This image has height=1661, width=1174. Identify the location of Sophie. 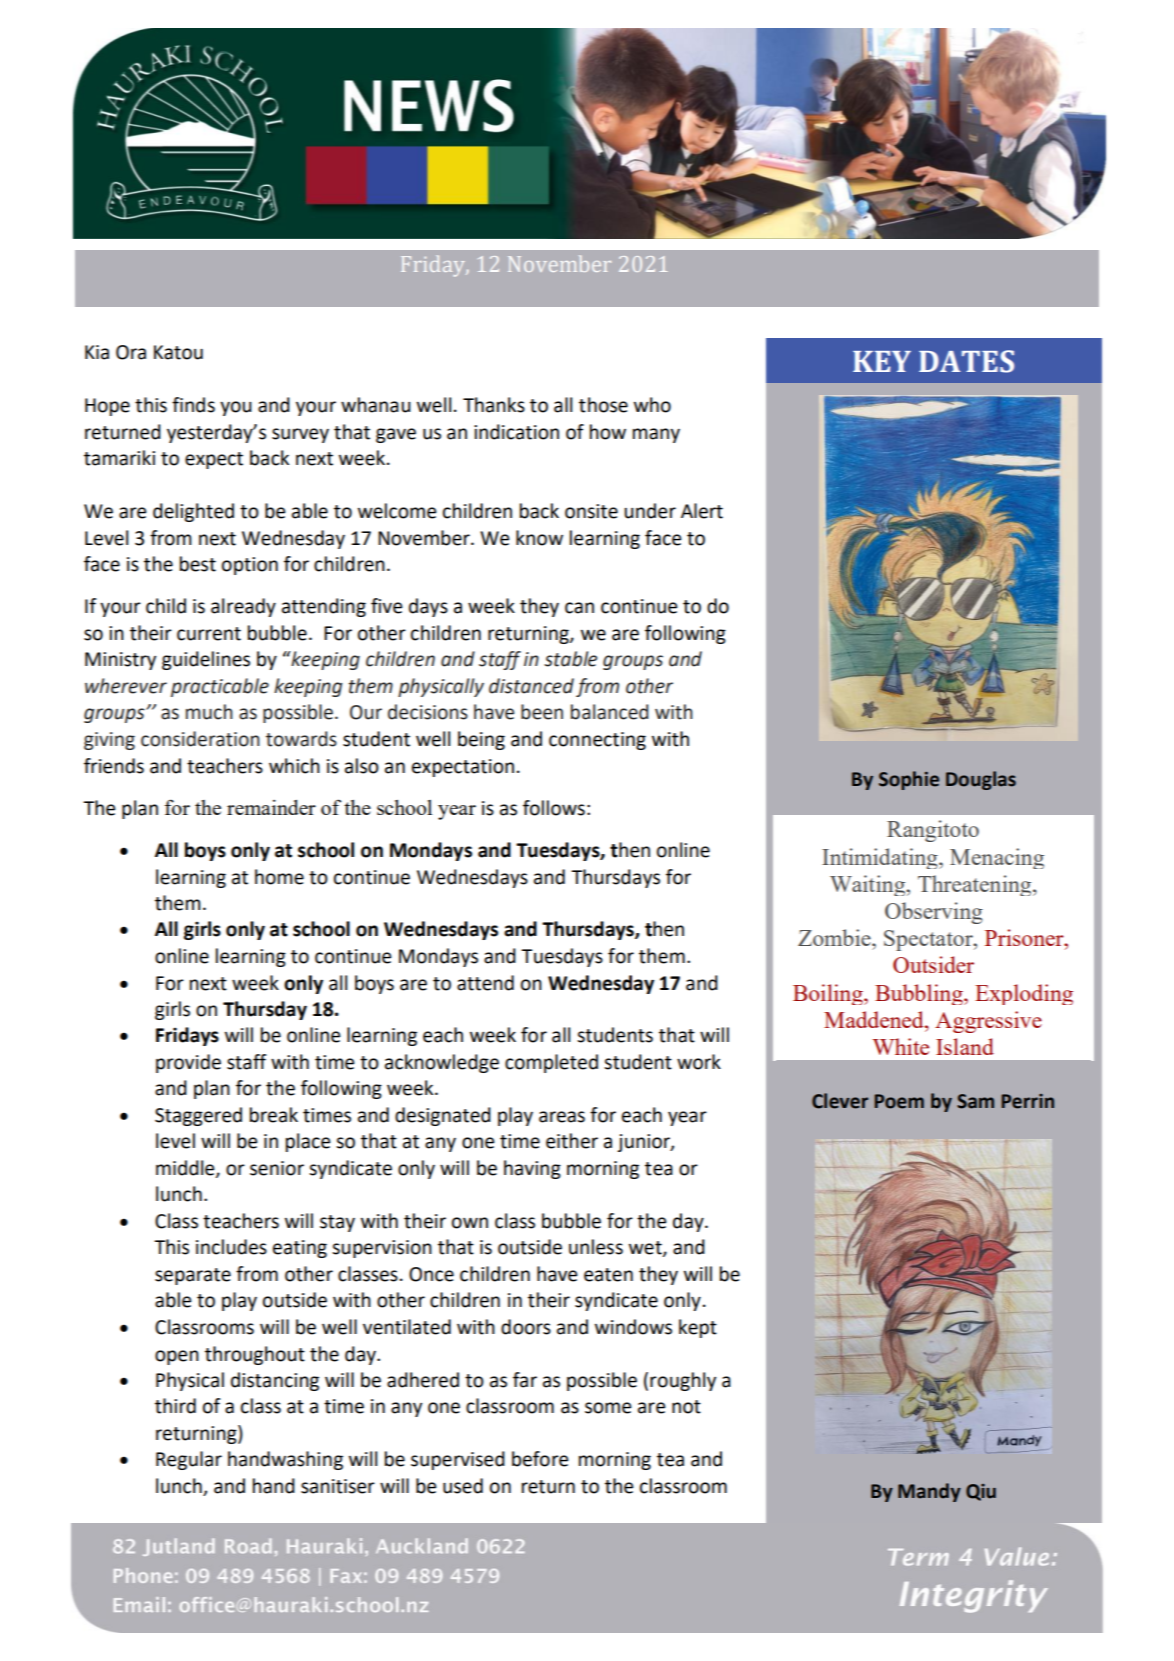
(909, 780).
